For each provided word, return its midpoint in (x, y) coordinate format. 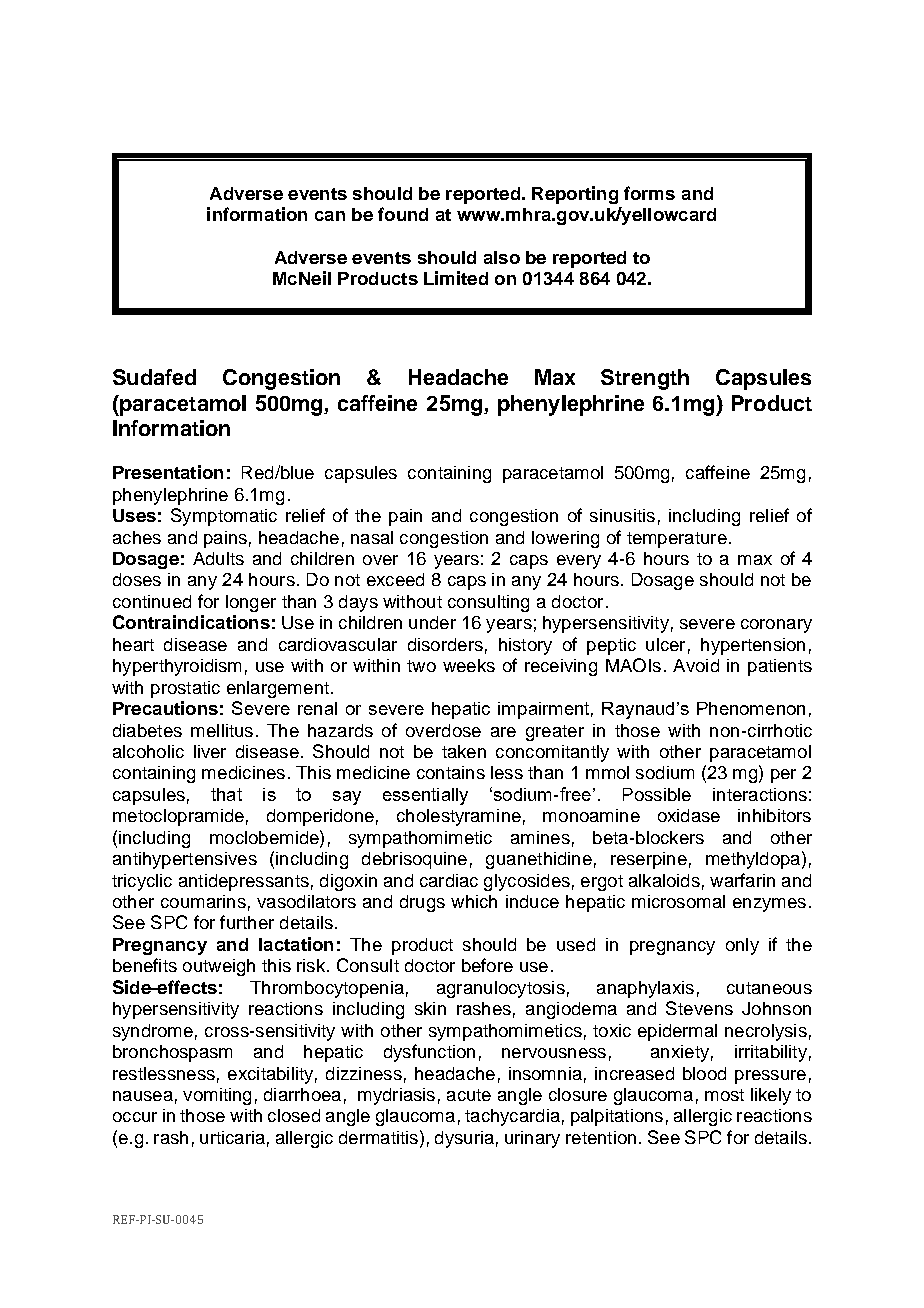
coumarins (203, 901)
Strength (645, 379)
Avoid (696, 665)
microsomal (678, 901)
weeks (469, 665)
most (724, 1095)
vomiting (217, 1096)
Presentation (168, 472)
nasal (372, 537)
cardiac (449, 880)
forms (649, 193)
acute (469, 1095)
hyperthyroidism (177, 667)
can (330, 216)
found (403, 214)
